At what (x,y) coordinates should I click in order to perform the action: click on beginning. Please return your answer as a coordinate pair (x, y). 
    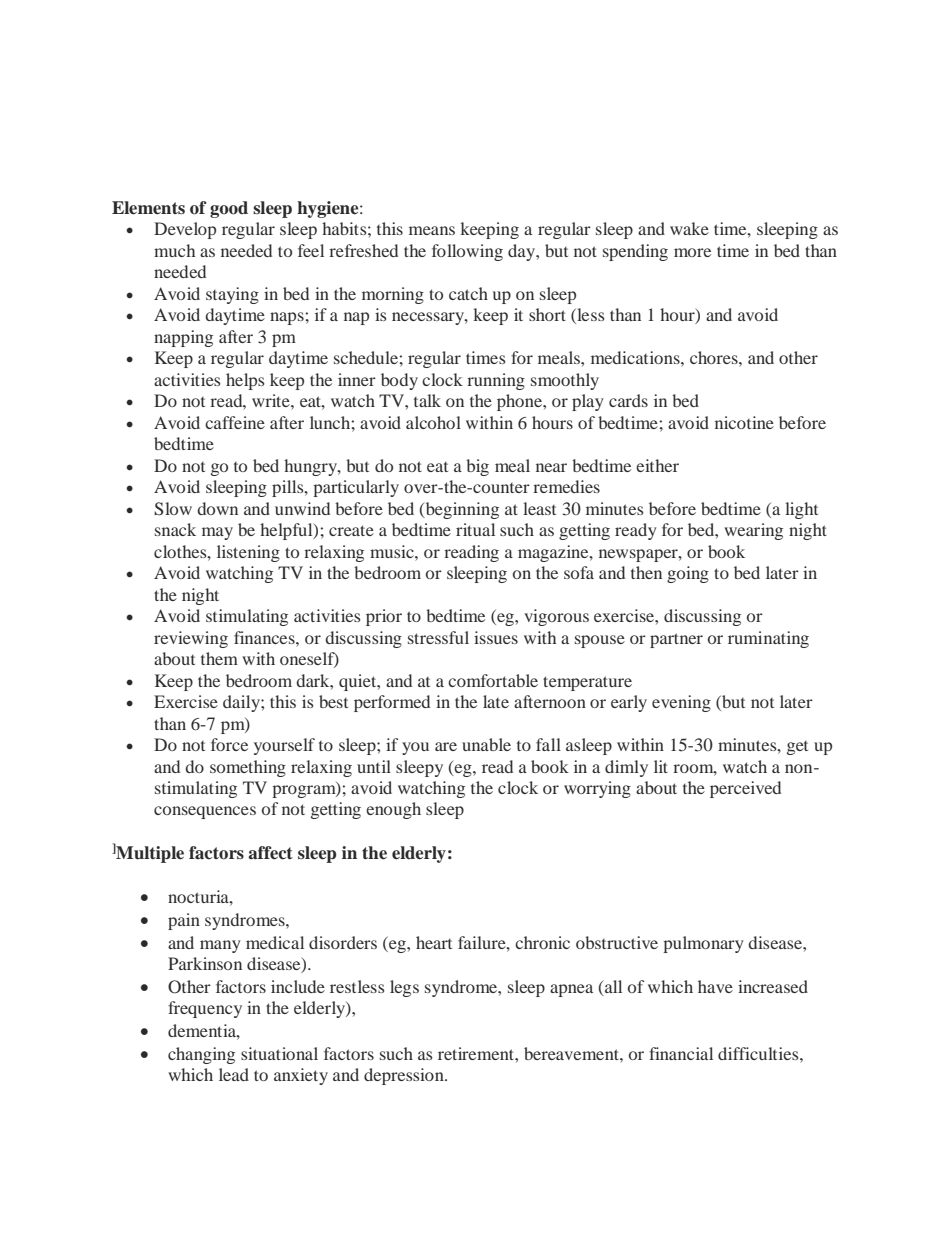
    Looking at the image, I should click on (461, 510).
